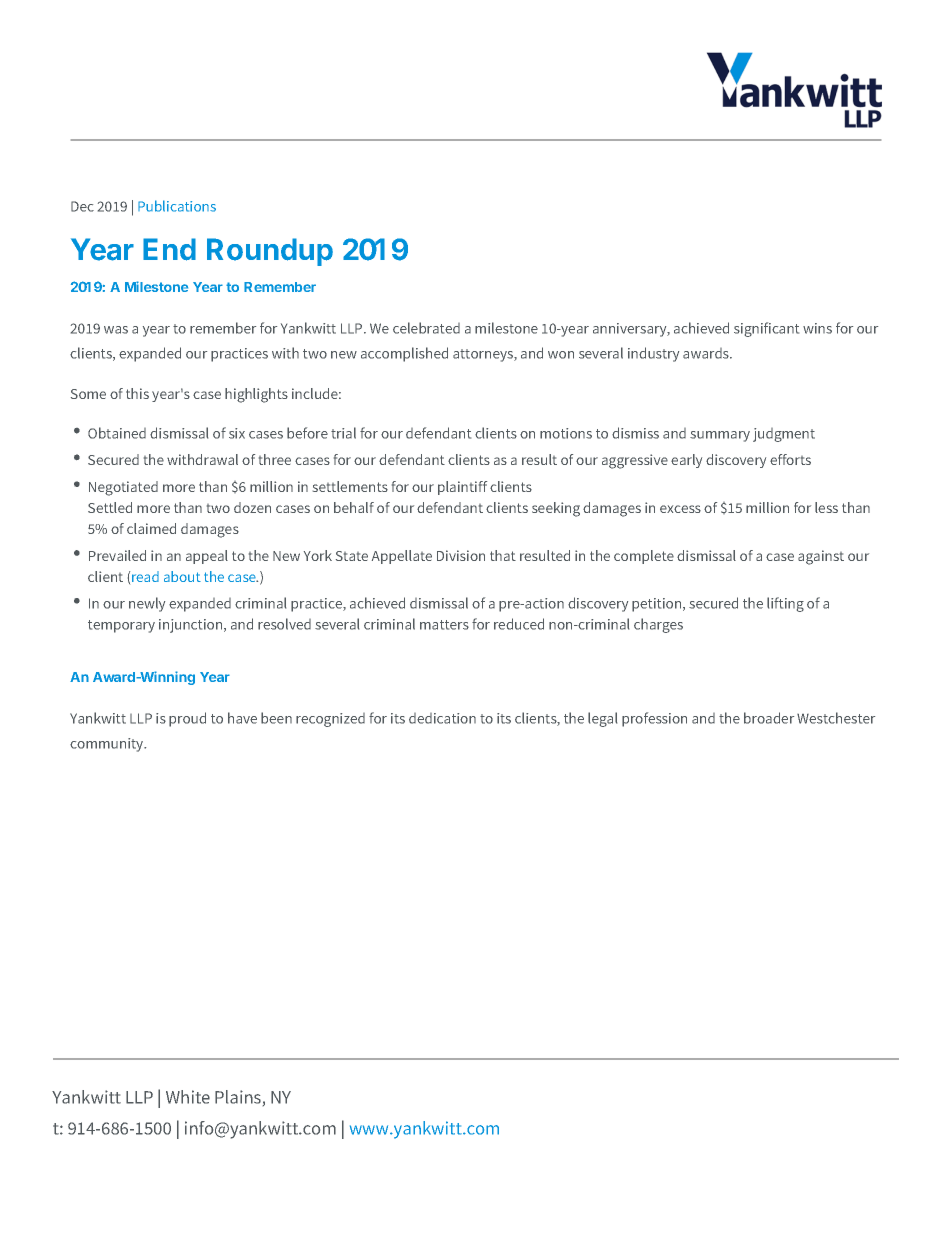  What do you see at coordinates (720, 436) in the screenshot?
I see `summary` at bounding box center [720, 436].
